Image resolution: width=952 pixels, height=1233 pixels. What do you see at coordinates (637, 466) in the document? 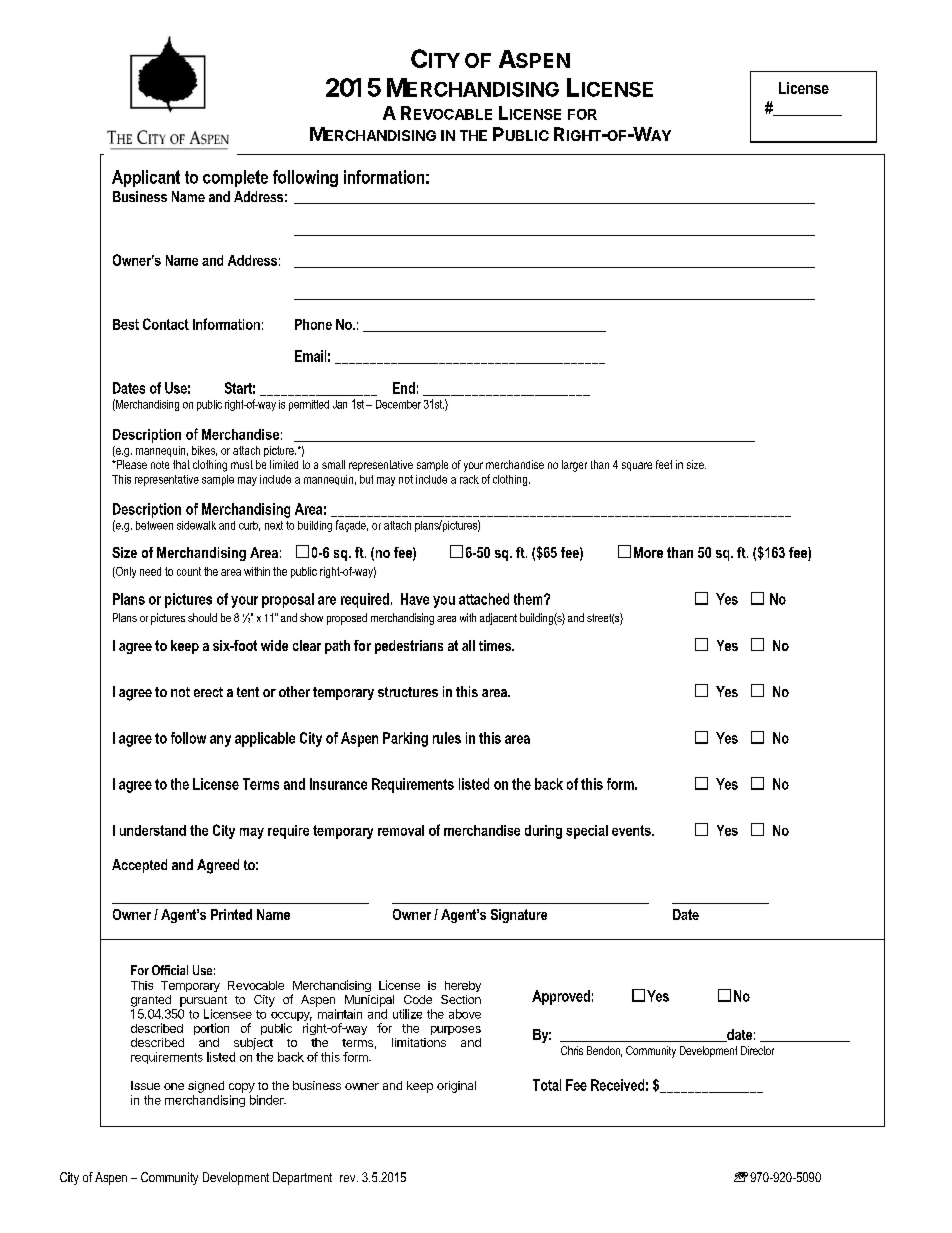
I see `square` at bounding box center [637, 466].
